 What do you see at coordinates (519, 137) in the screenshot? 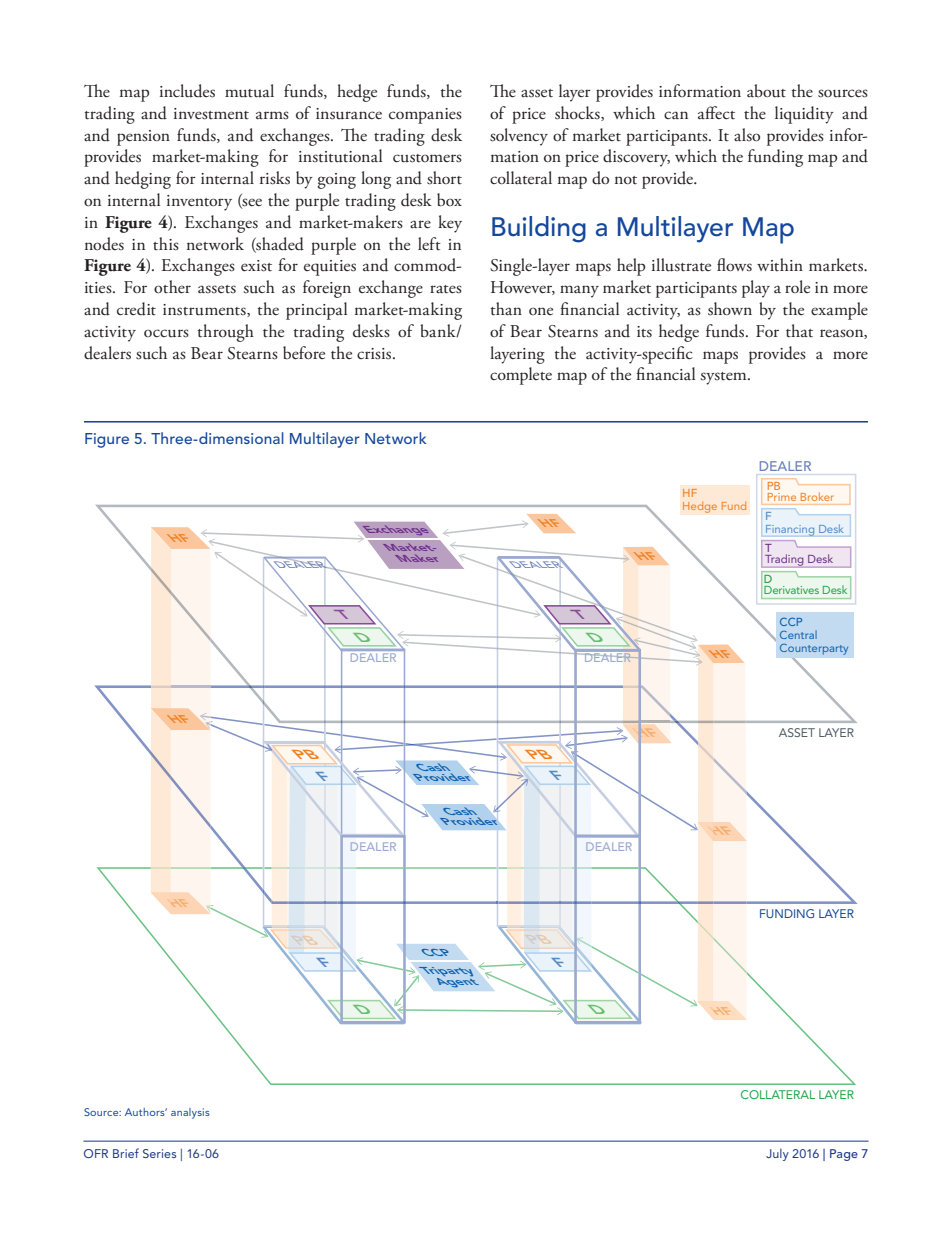
I see `solvency` at bounding box center [519, 137].
